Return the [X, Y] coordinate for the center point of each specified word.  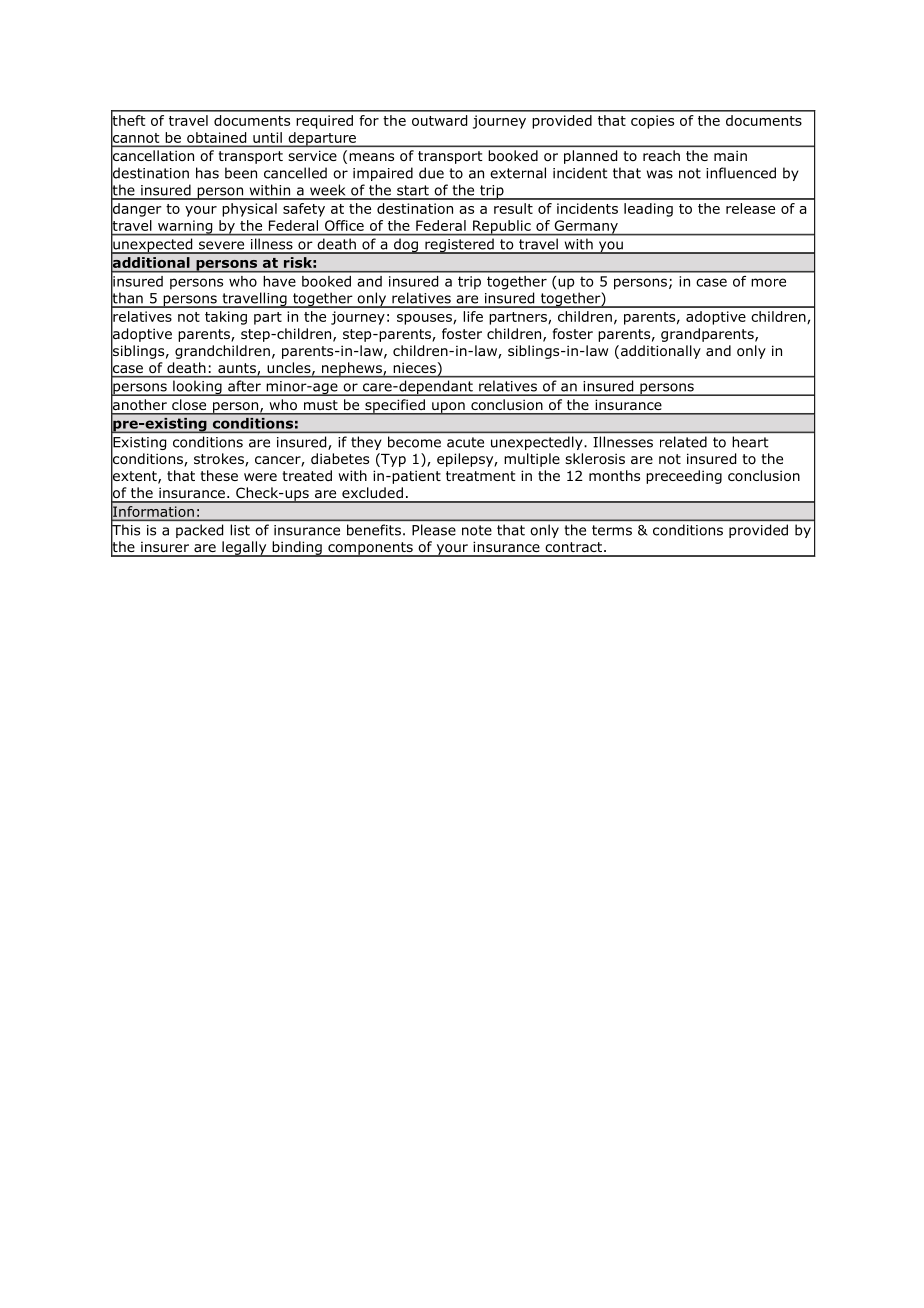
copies [652, 122]
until [267, 137]
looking [197, 388]
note [477, 530]
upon [448, 408]
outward [439, 120]
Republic [502, 228]
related [683, 442]
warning [185, 228]
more [768, 282]
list [240, 530]
